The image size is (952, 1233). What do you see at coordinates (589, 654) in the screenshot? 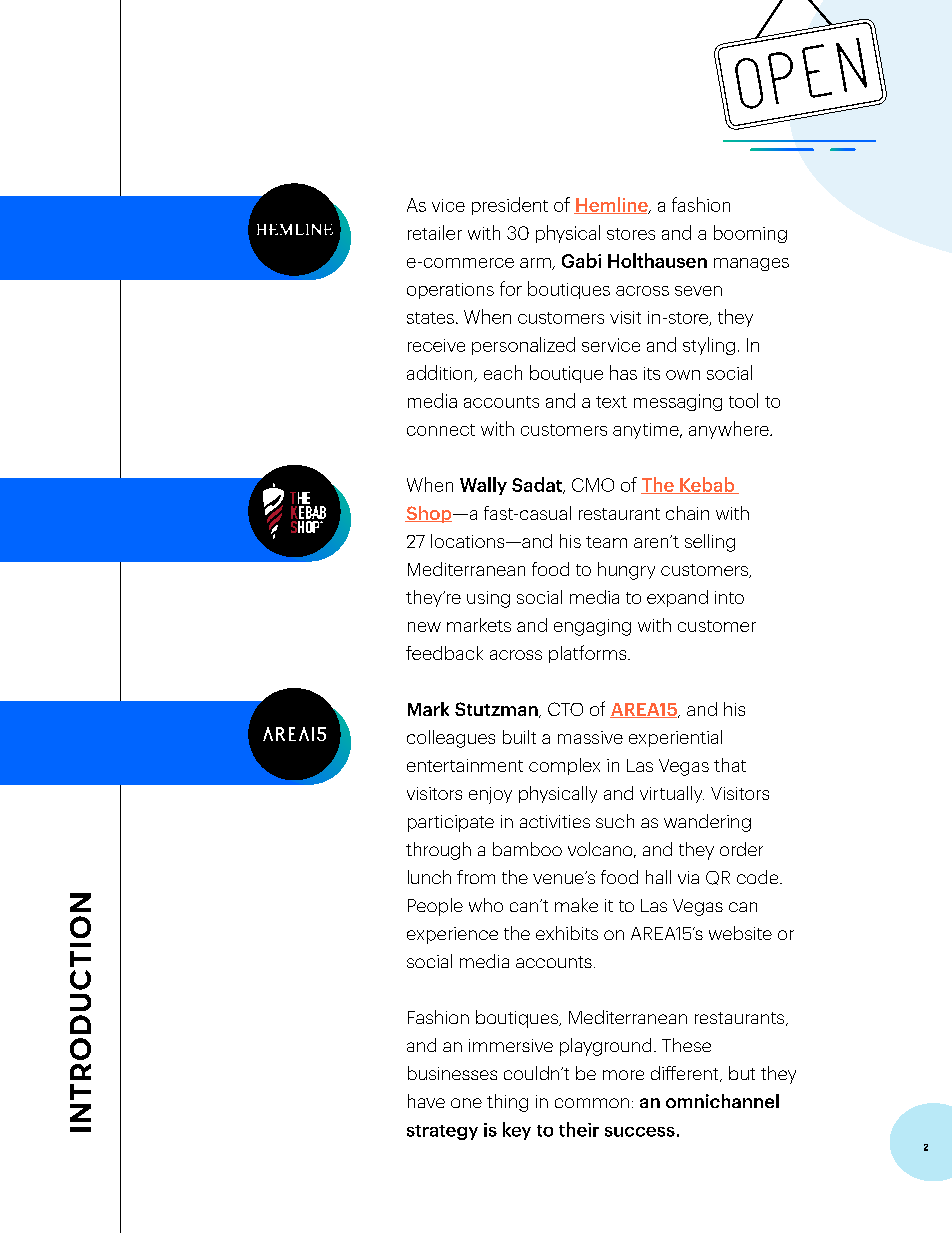
I see `platforms` at bounding box center [589, 654].
